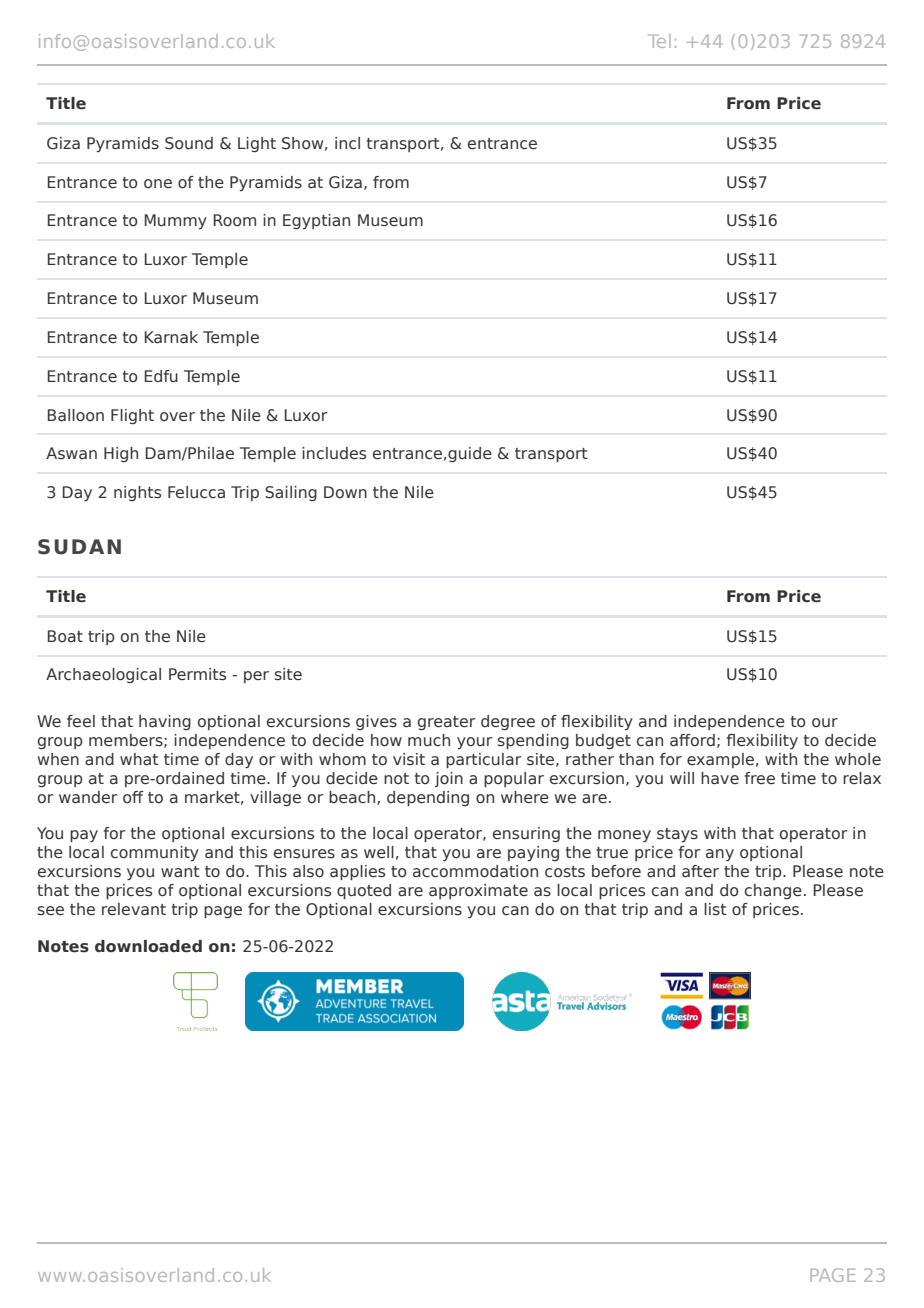 The image size is (924, 1308). Describe the element at coordinates (291, 493) in the screenshot. I see `Sailing` at that location.
